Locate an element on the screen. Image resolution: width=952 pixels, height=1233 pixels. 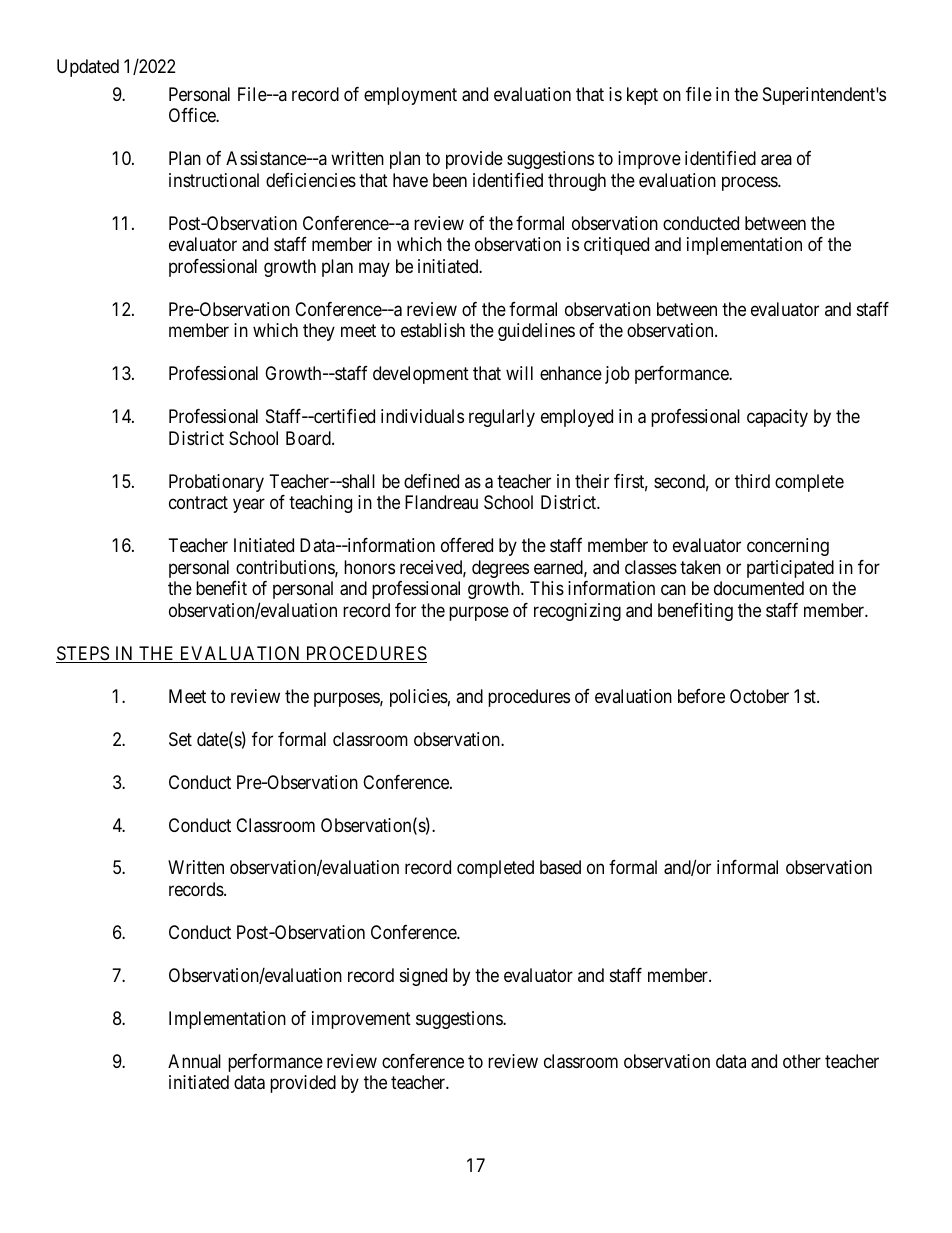
other is located at coordinates (802, 1061).
